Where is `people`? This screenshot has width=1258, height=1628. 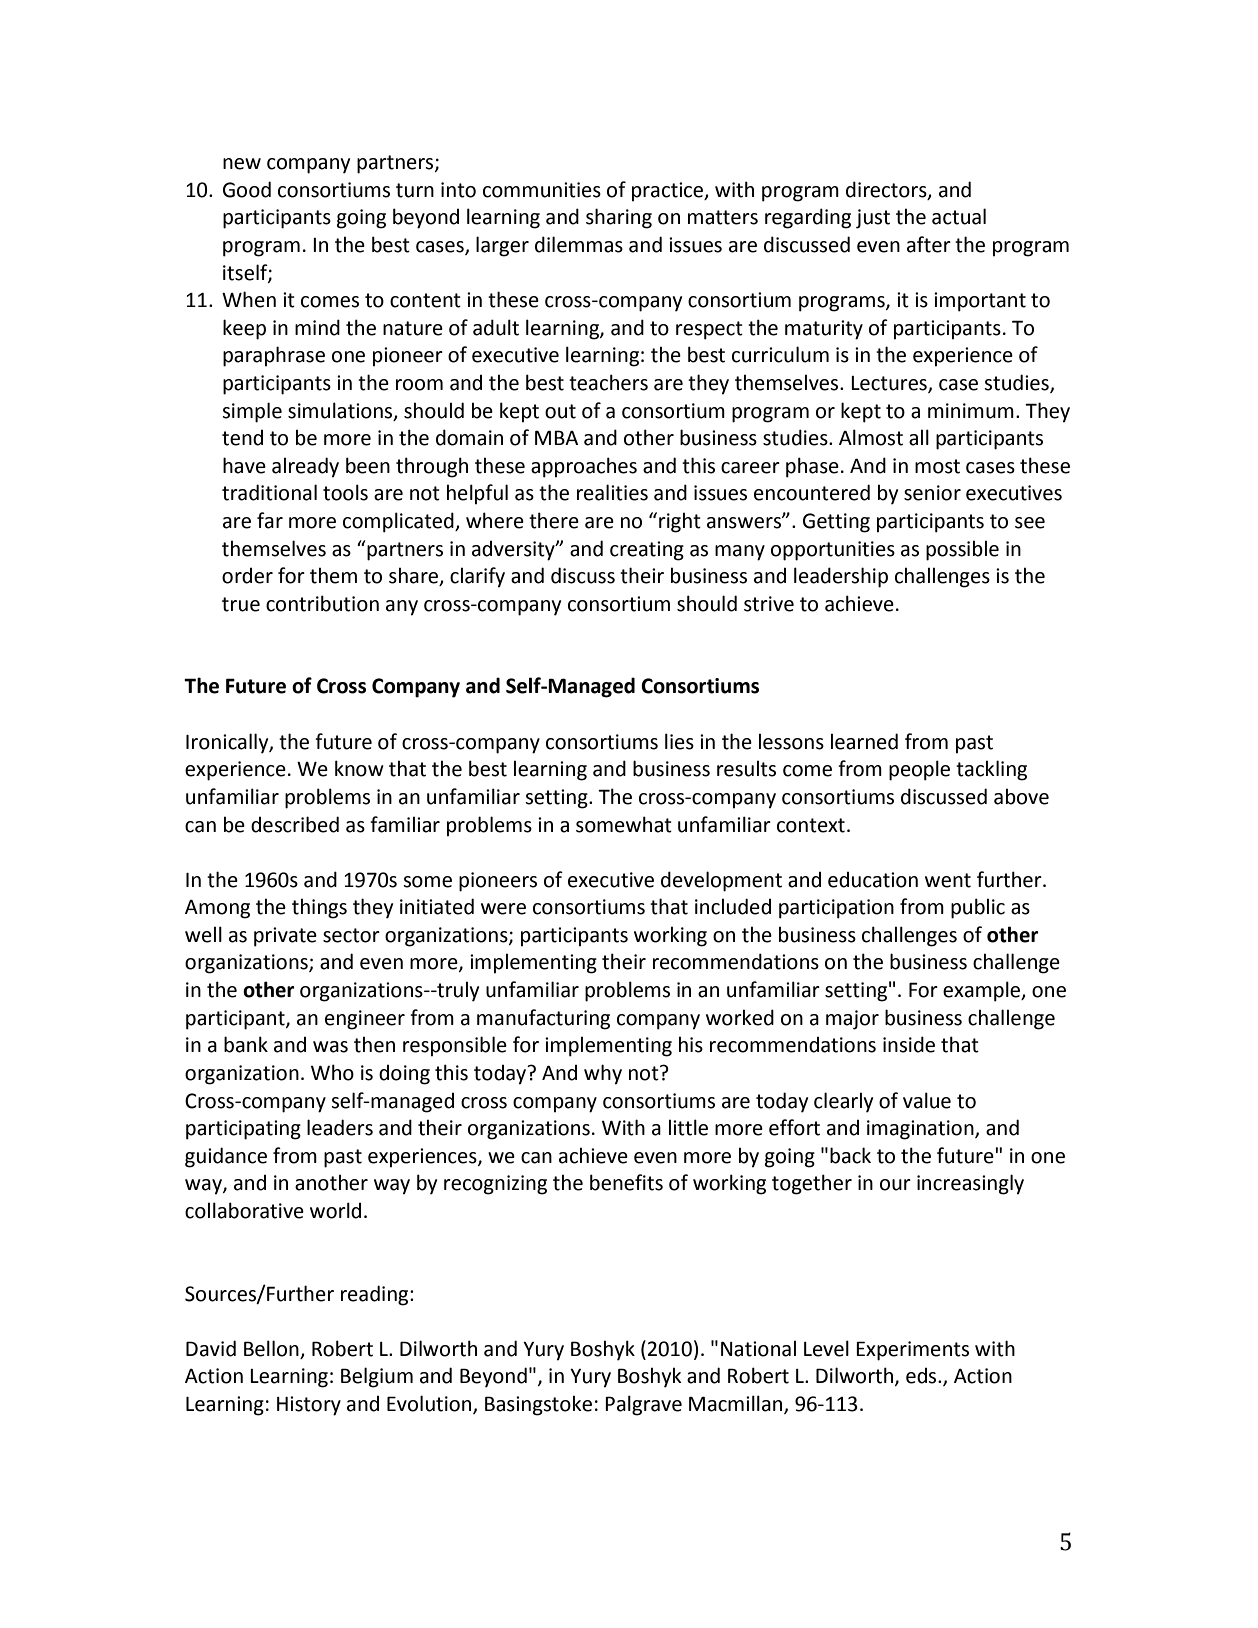
people is located at coordinates (919, 770).
